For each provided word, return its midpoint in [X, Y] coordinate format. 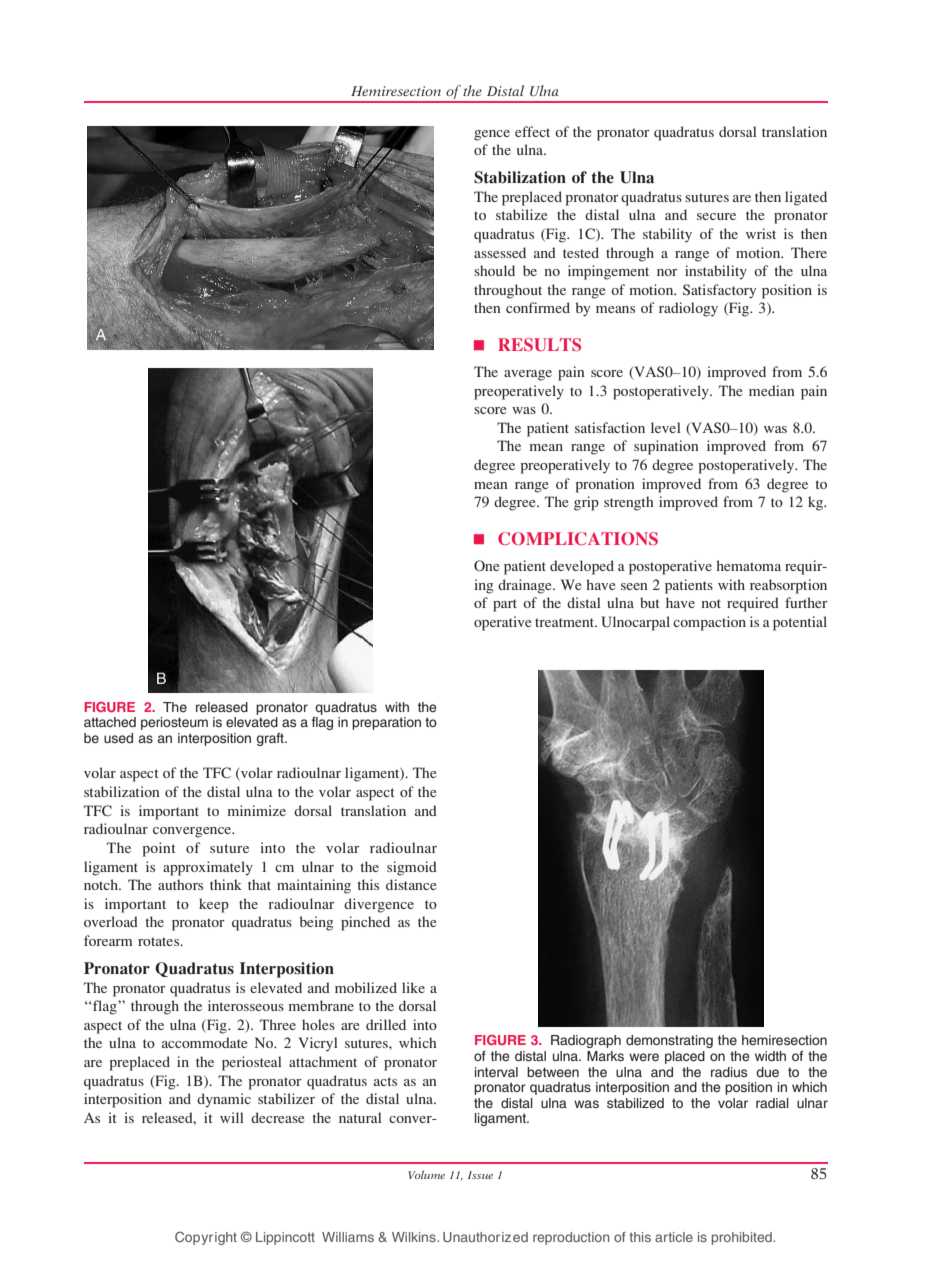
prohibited [743, 1238]
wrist [761, 233]
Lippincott [285, 1238]
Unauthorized [485, 1237]
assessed [500, 252]
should [494, 270]
